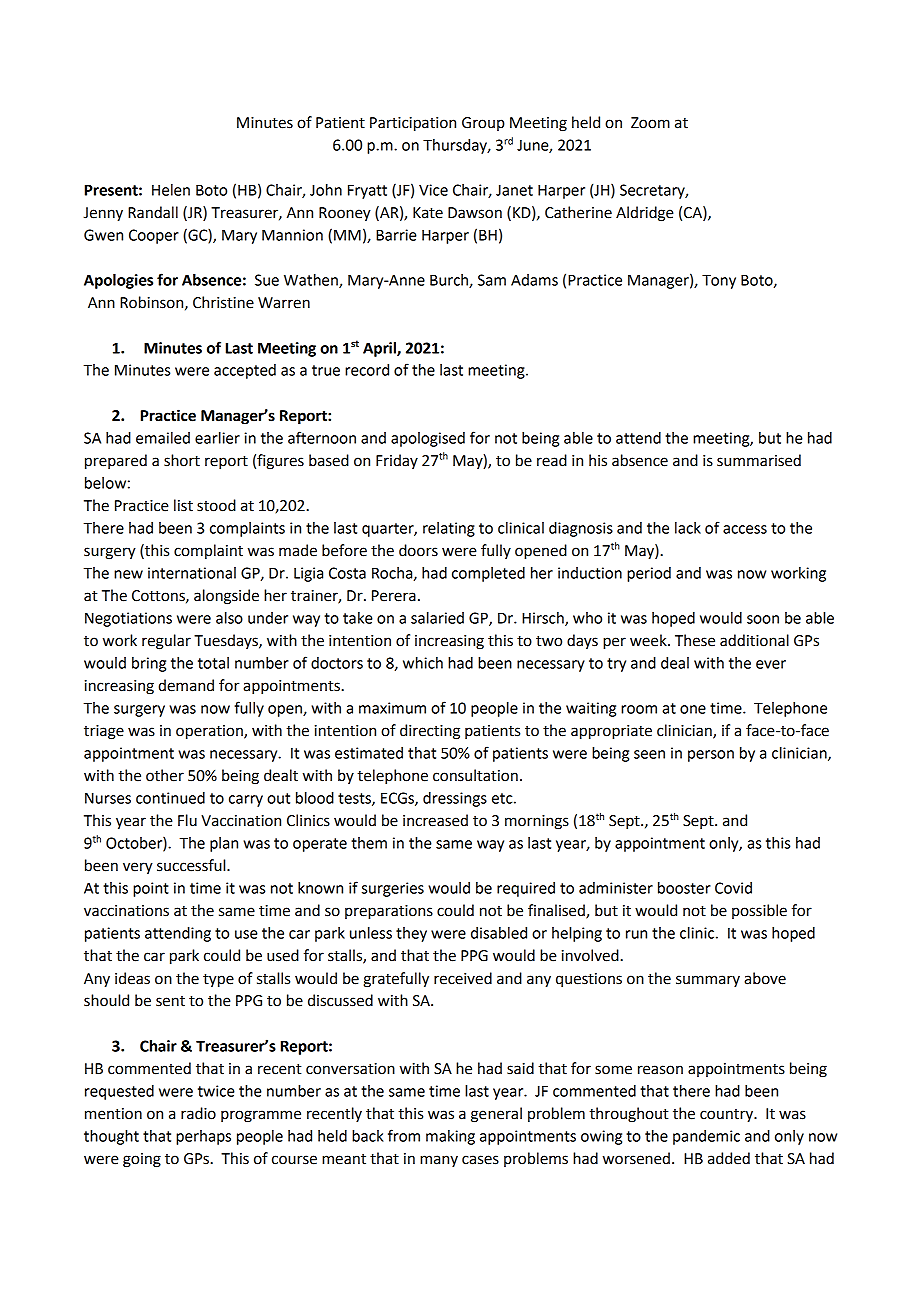 The height and width of the screenshot is (1308, 924). I want to click on Helen, so click(171, 190).
